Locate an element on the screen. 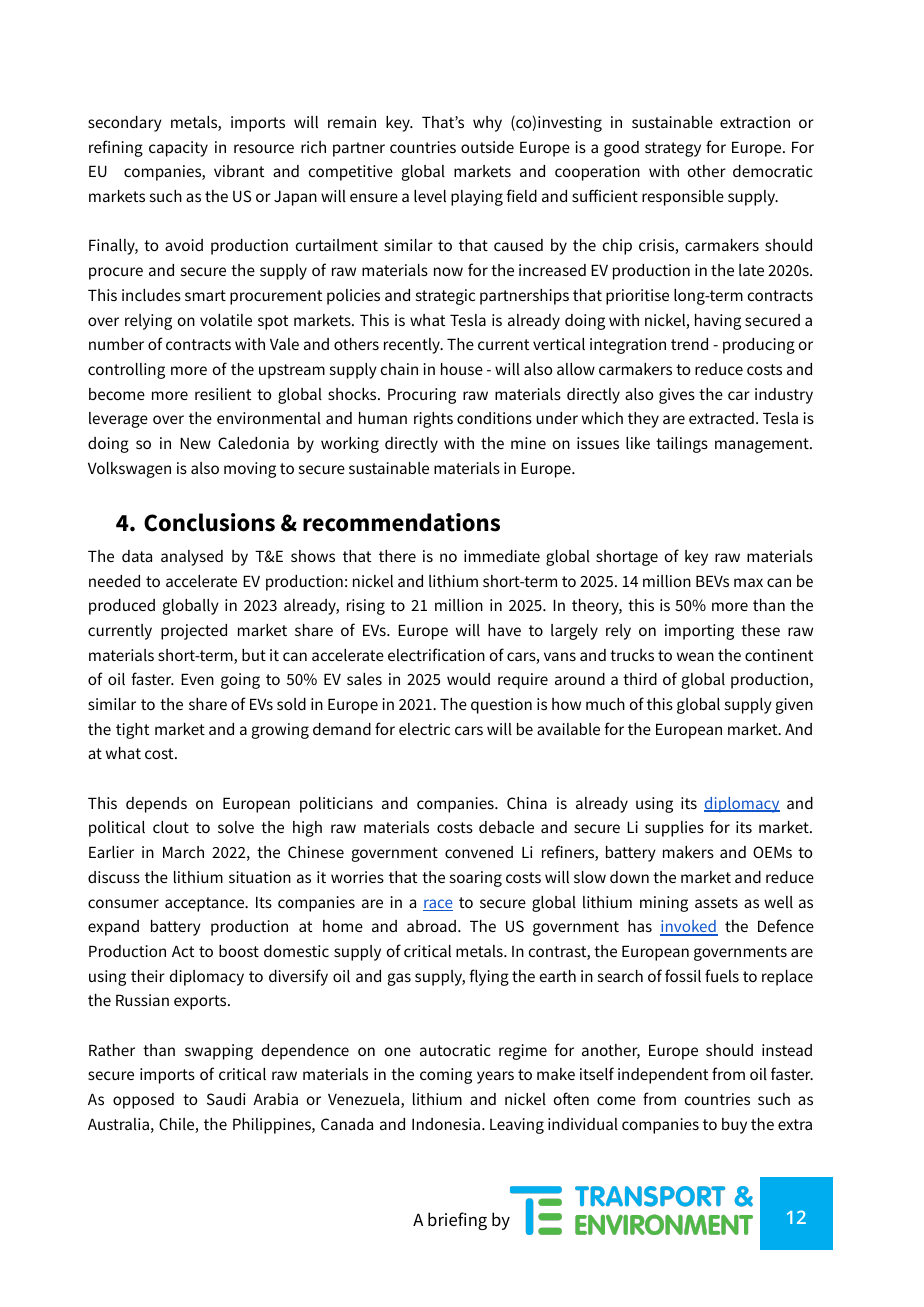  outside is located at coordinates (487, 147).
